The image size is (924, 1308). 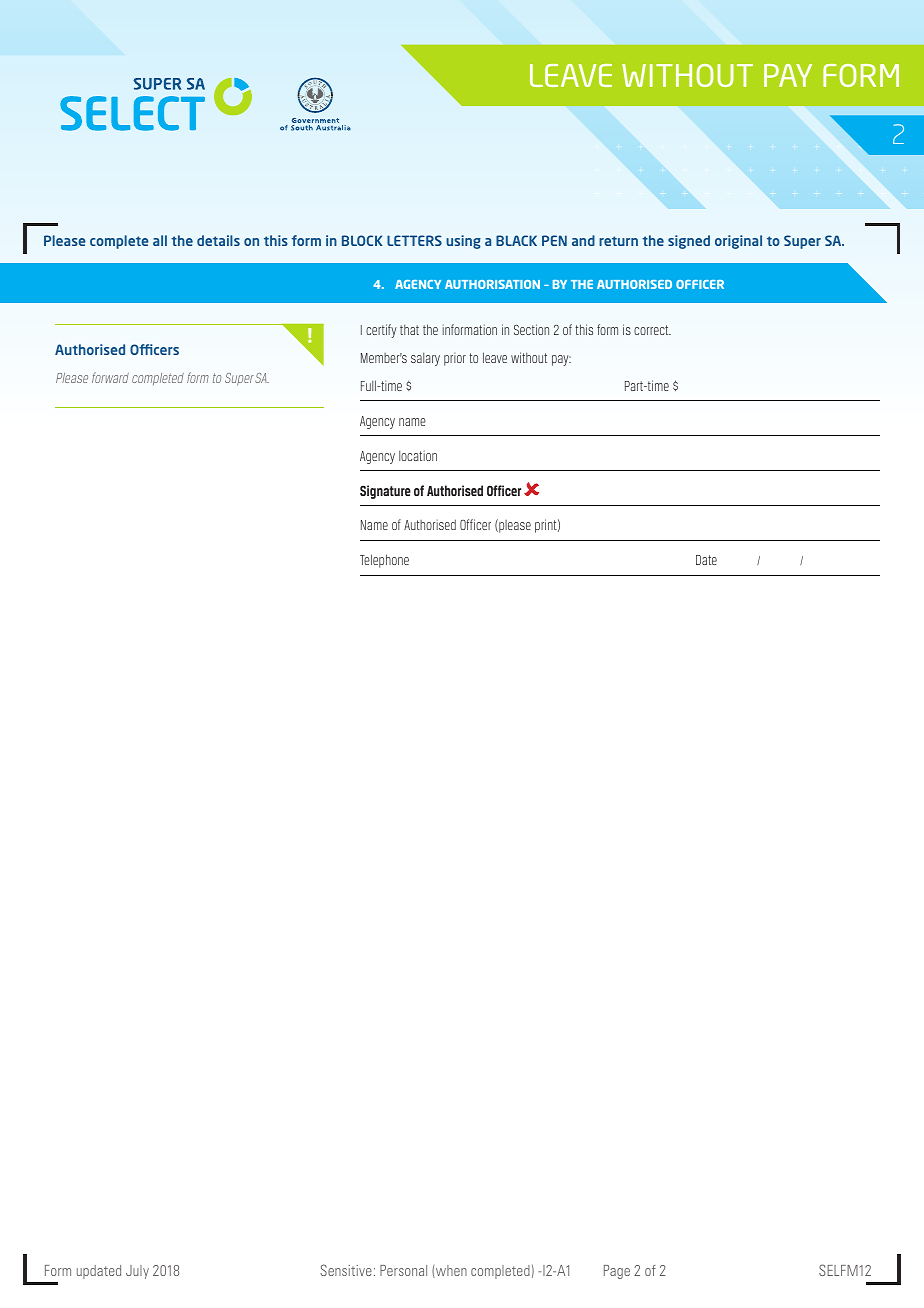 What do you see at coordinates (137, 1272) in the screenshot?
I see `July` at bounding box center [137, 1272].
